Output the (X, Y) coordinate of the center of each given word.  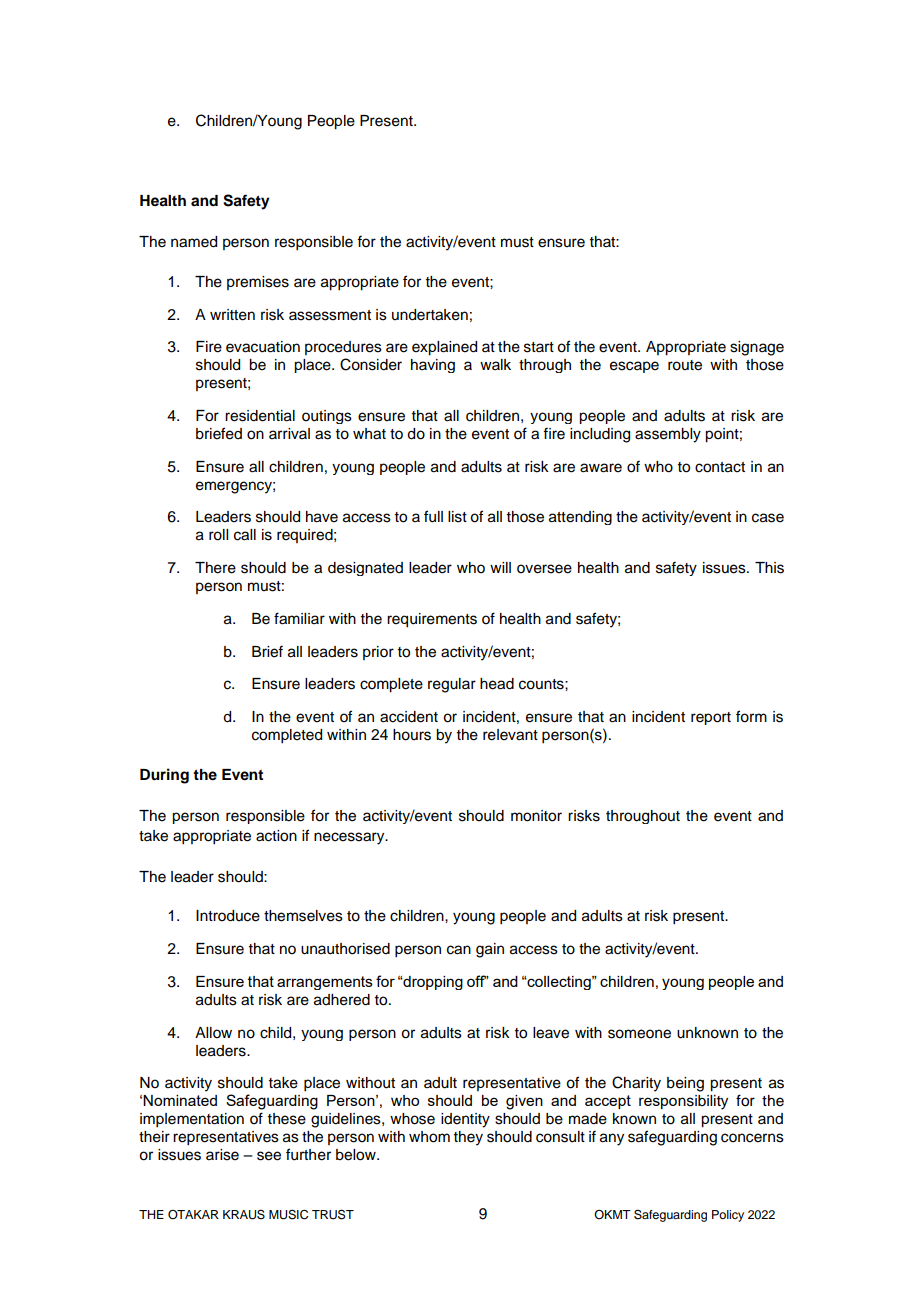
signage (757, 348)
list (457, 517)
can (459, 950)
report (711, 718)
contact (720, 467)
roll (218, 535)
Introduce (228, 916)
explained (444, 348)
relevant (510, 735)
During (164, 776)
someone (639, 1034)
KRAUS (244, 1214)
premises (258, 283)
